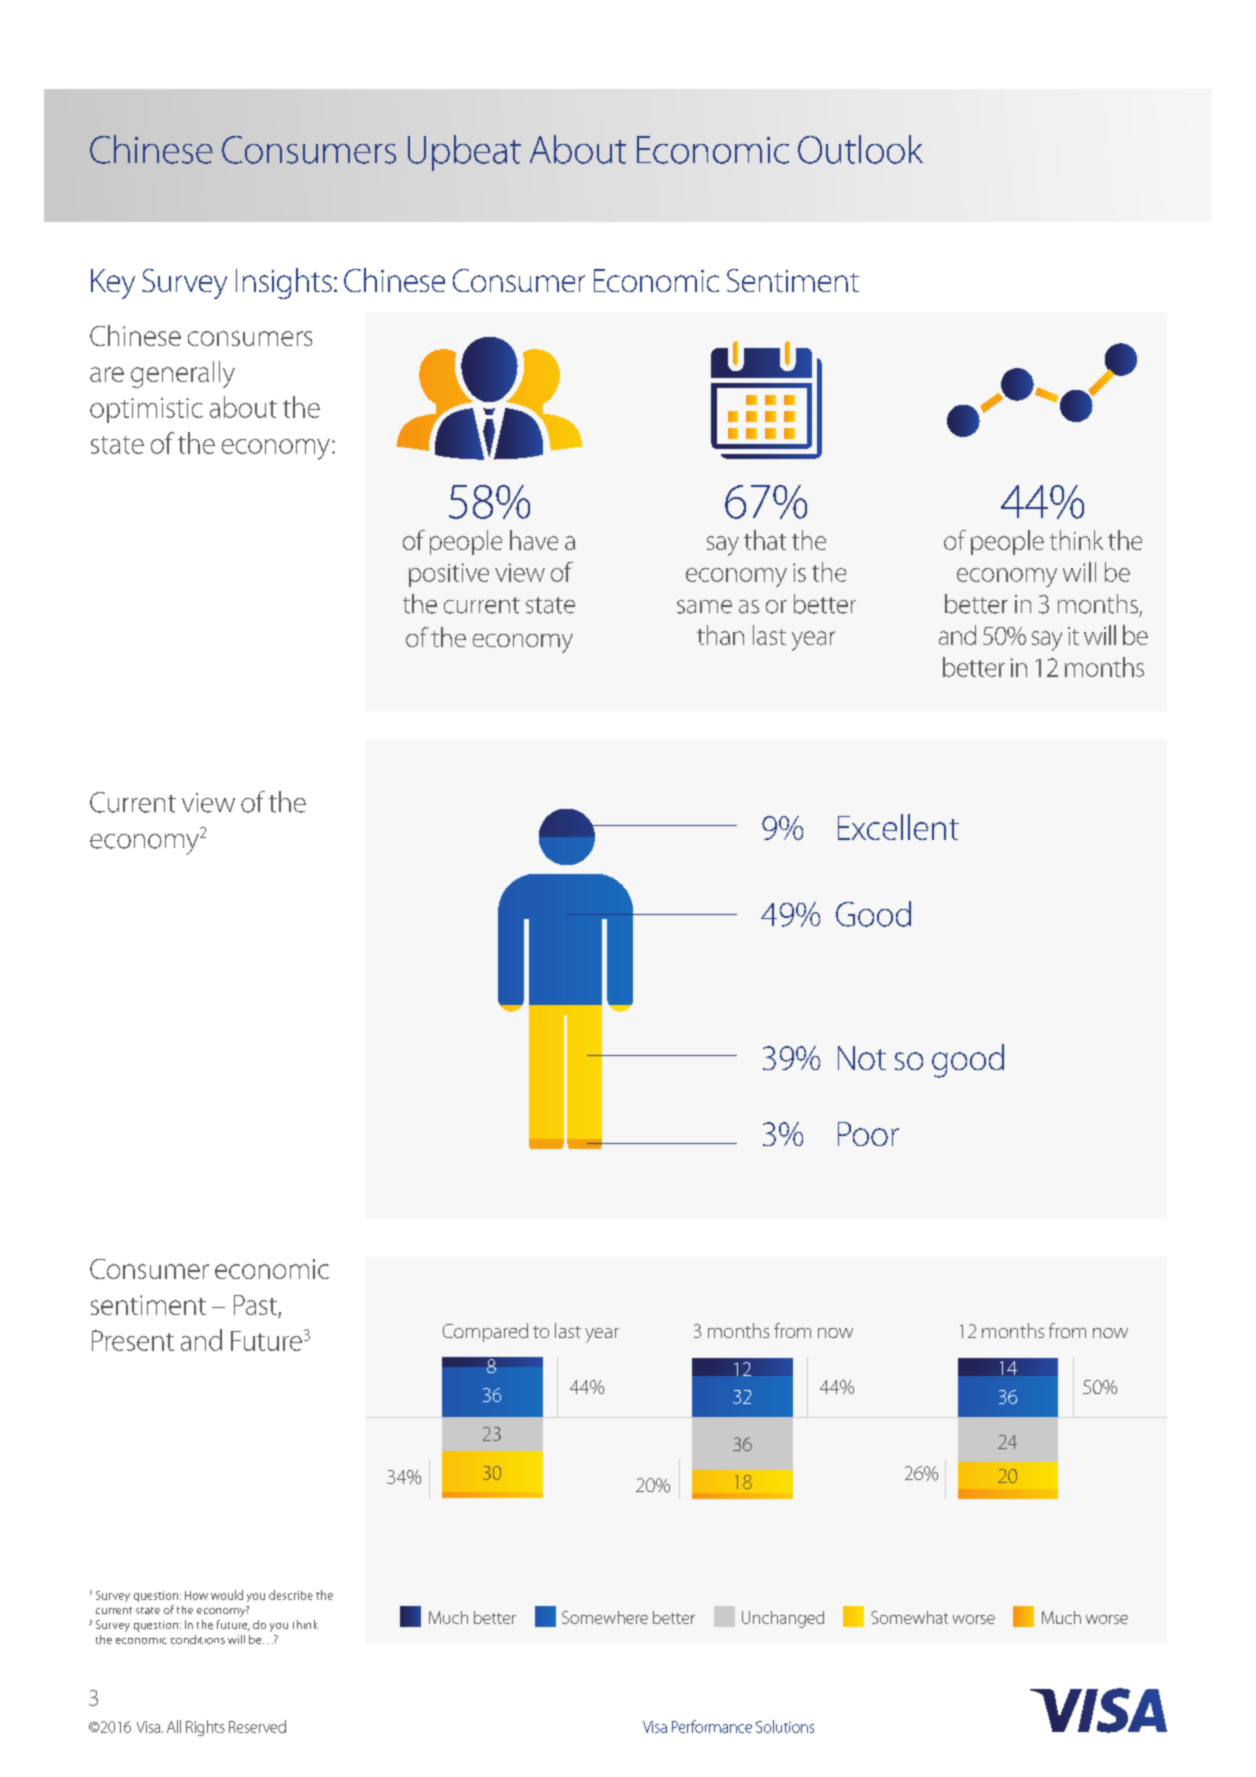 This image has width=1256, height=1777. I want to click on optimistic, so click(146, 410).
